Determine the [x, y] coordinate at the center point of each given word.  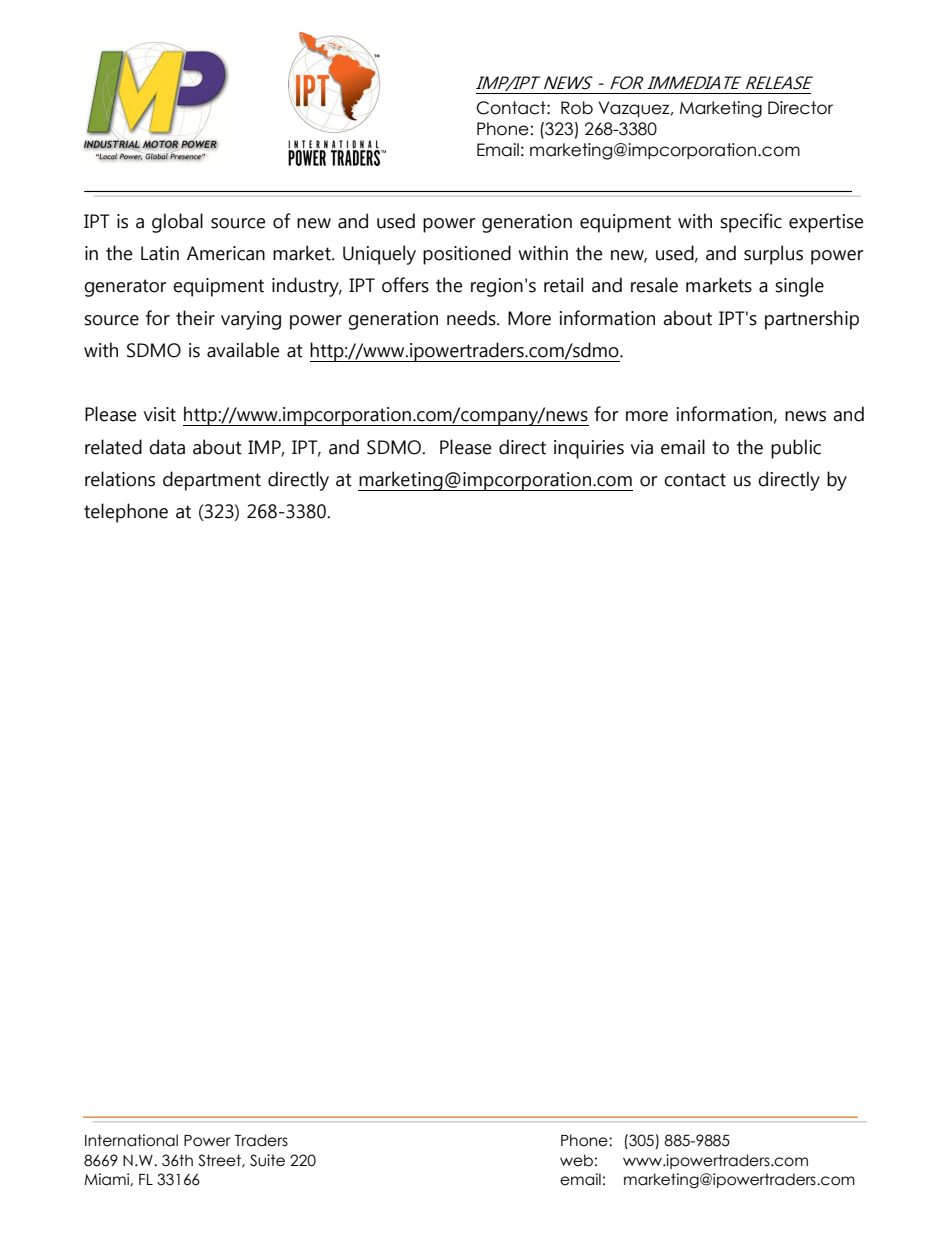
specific [751, 223]
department [212, 481]
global [177, 223]
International [131, 1140]
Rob [577, 108]
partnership [812, 320]
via [642, 447]
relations [120, 479]
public [796, 449]
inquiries [589, 449]
